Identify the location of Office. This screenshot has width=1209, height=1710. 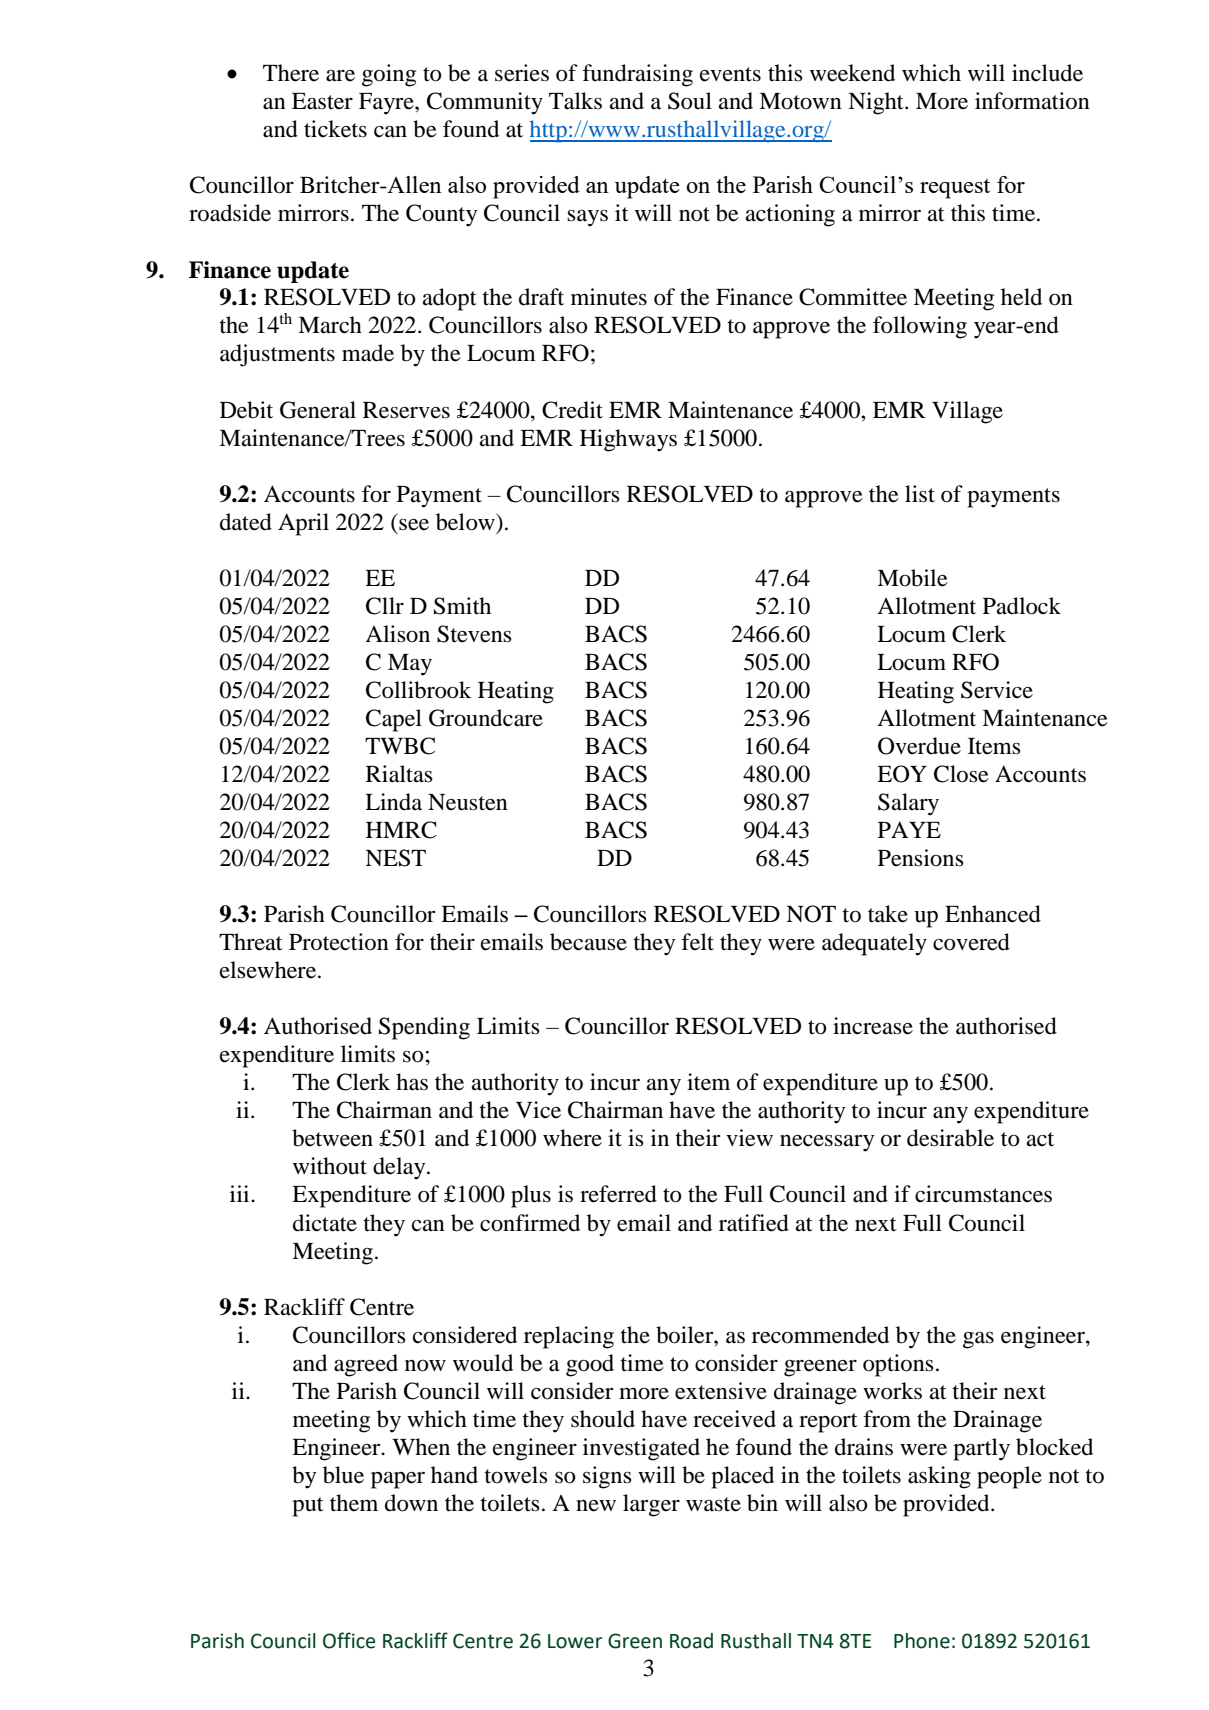
(349, 1640).
